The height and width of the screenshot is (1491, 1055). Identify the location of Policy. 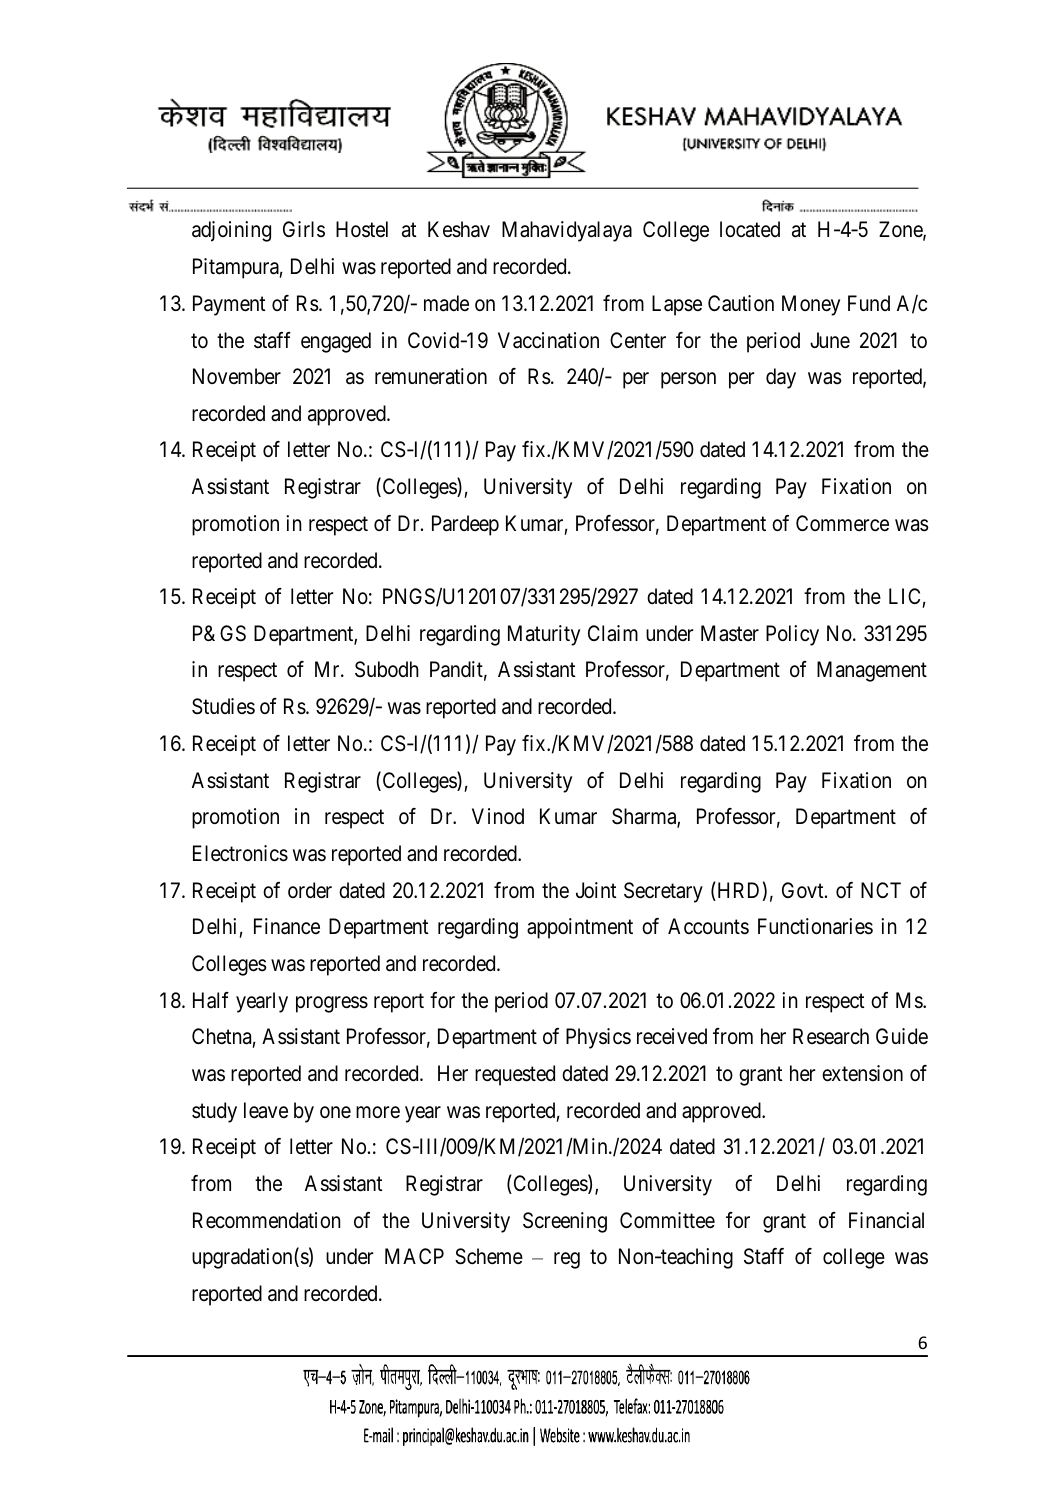
(792, 635).
